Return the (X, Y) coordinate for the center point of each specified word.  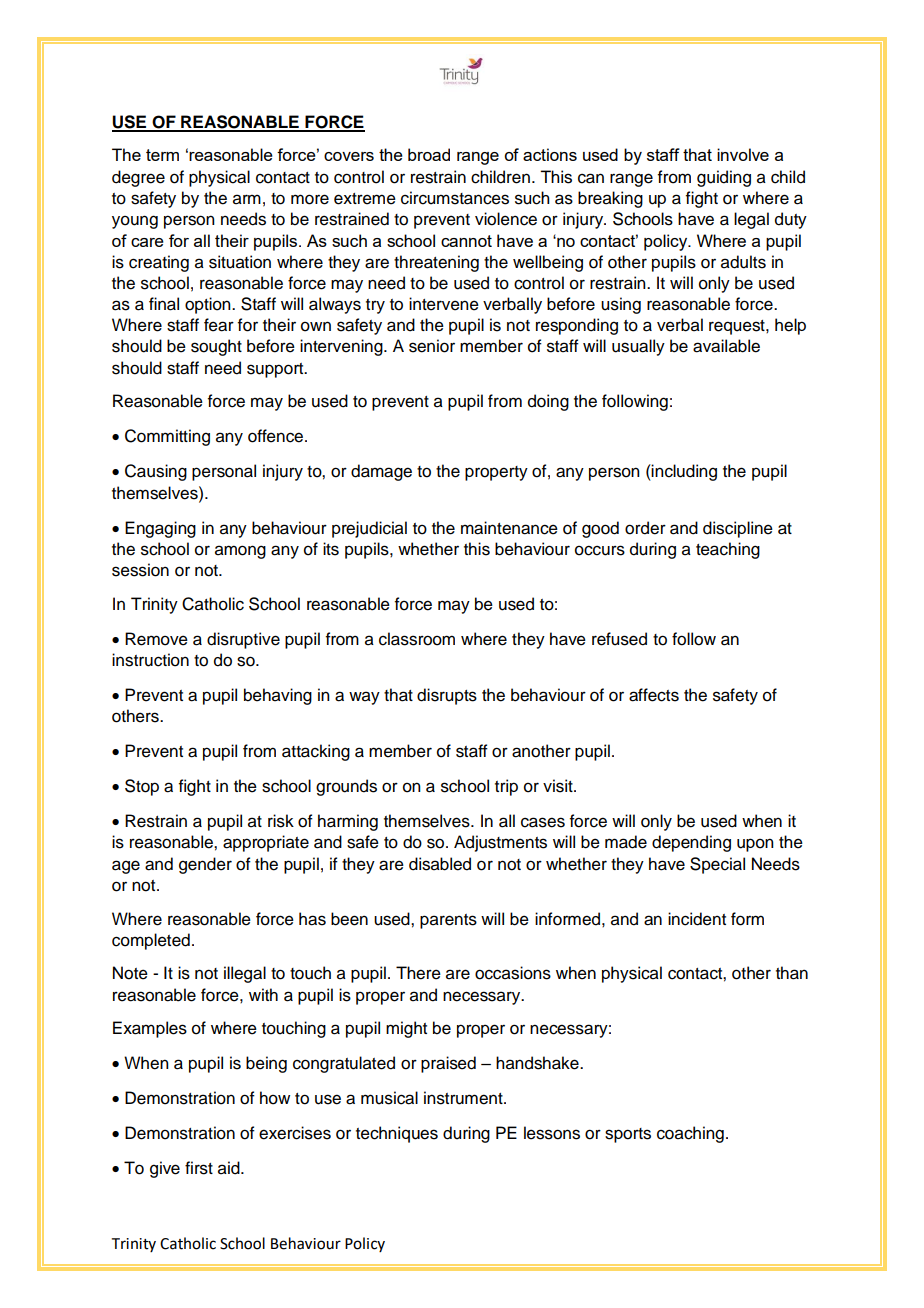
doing (548, 402)
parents (448, 921)
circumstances (455, 198)
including (683, 472)
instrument (464, 1098)
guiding (724, 178)
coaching (690, 1134)
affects (654, 695)
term (162, 155)
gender (205, 865)
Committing (167, 437)
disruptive (243, 640)
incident (697, 919)
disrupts (447, 696)
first (199, 1168)
